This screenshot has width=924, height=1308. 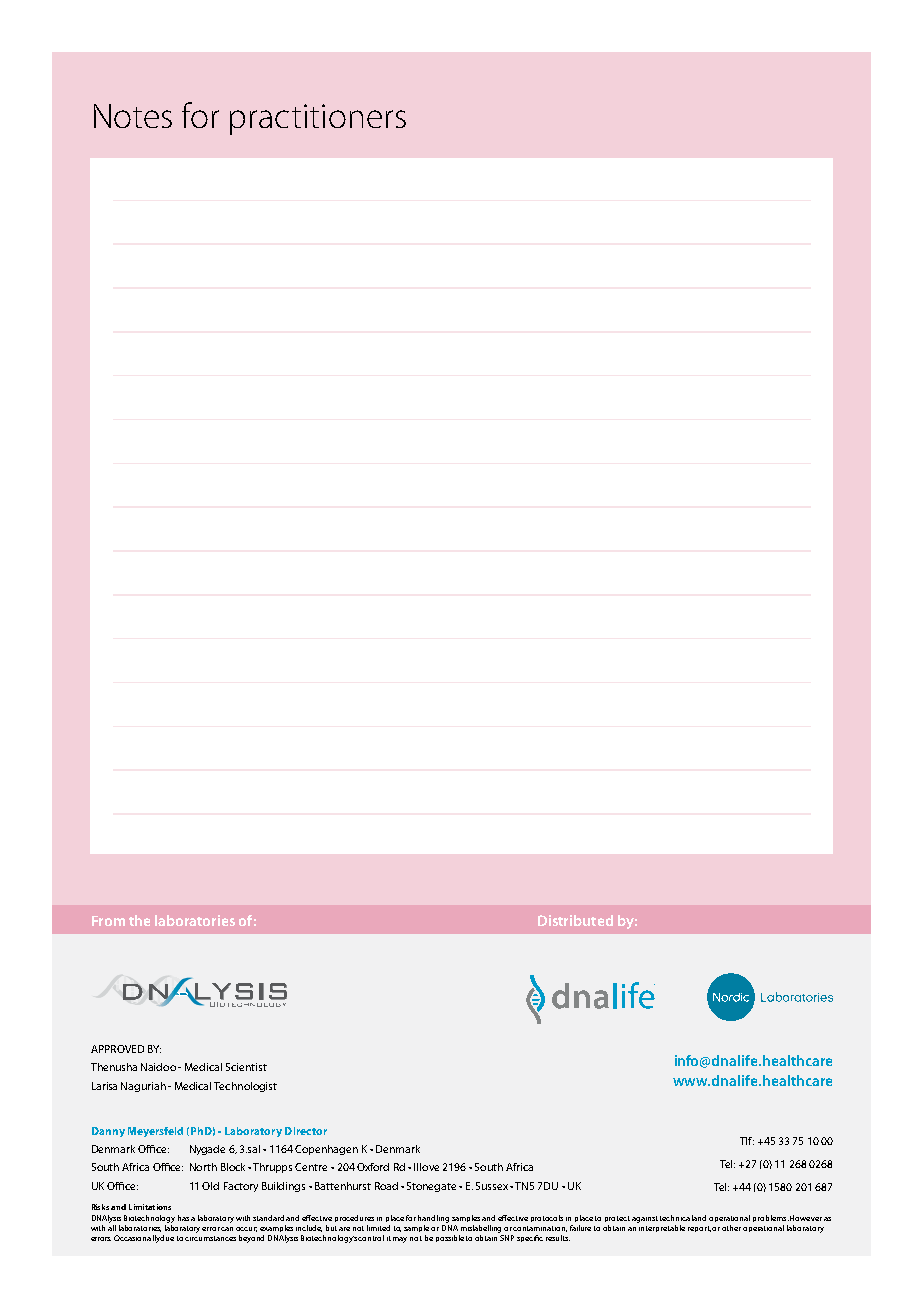 What do you see at coordinates (318, 119) in the screenshot?
I see `practitioners` at bounding box center [318, 119].
